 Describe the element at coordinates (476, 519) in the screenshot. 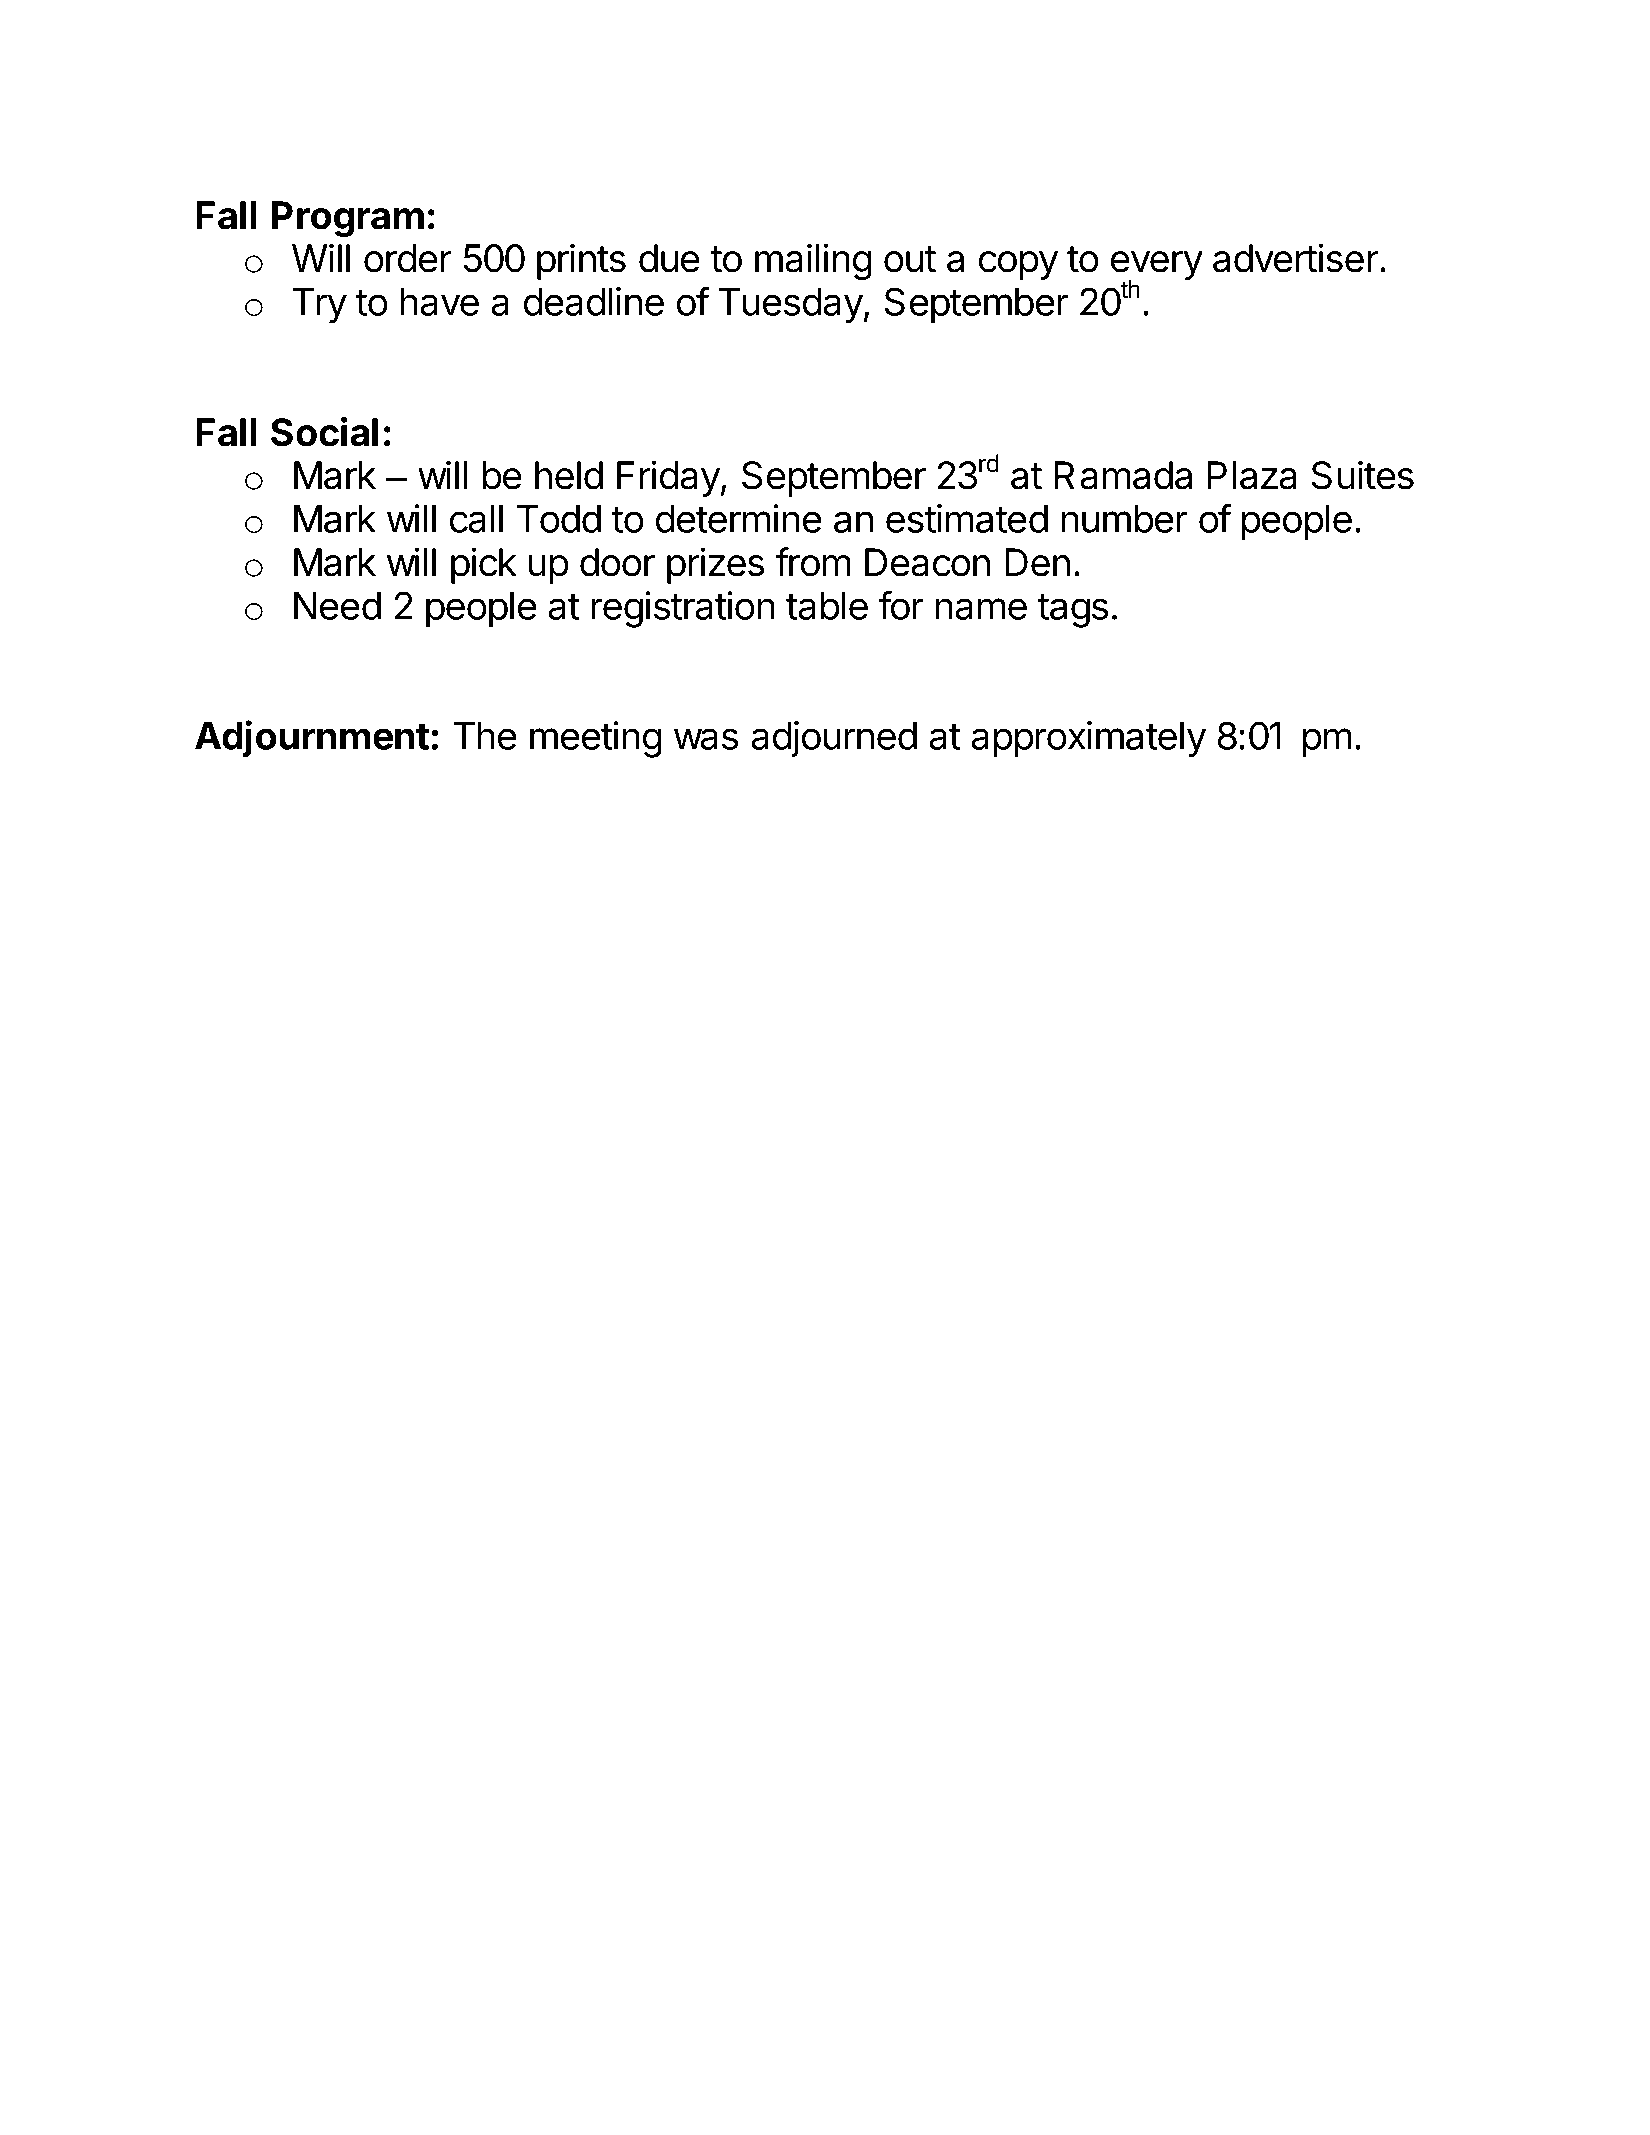

I see `call` at that location.
